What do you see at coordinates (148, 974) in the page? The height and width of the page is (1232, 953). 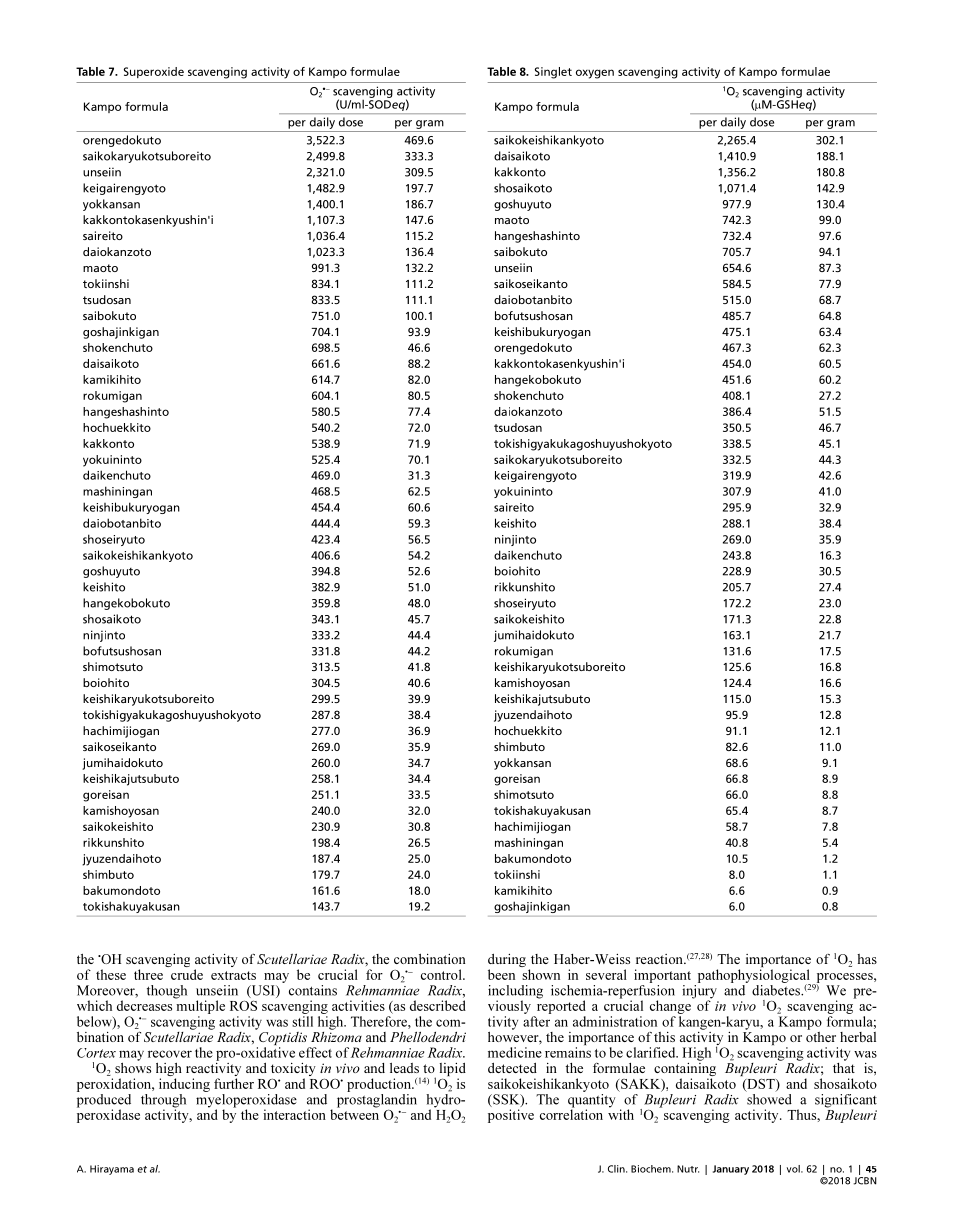 I see `three` at bounding box center [148, 974].
